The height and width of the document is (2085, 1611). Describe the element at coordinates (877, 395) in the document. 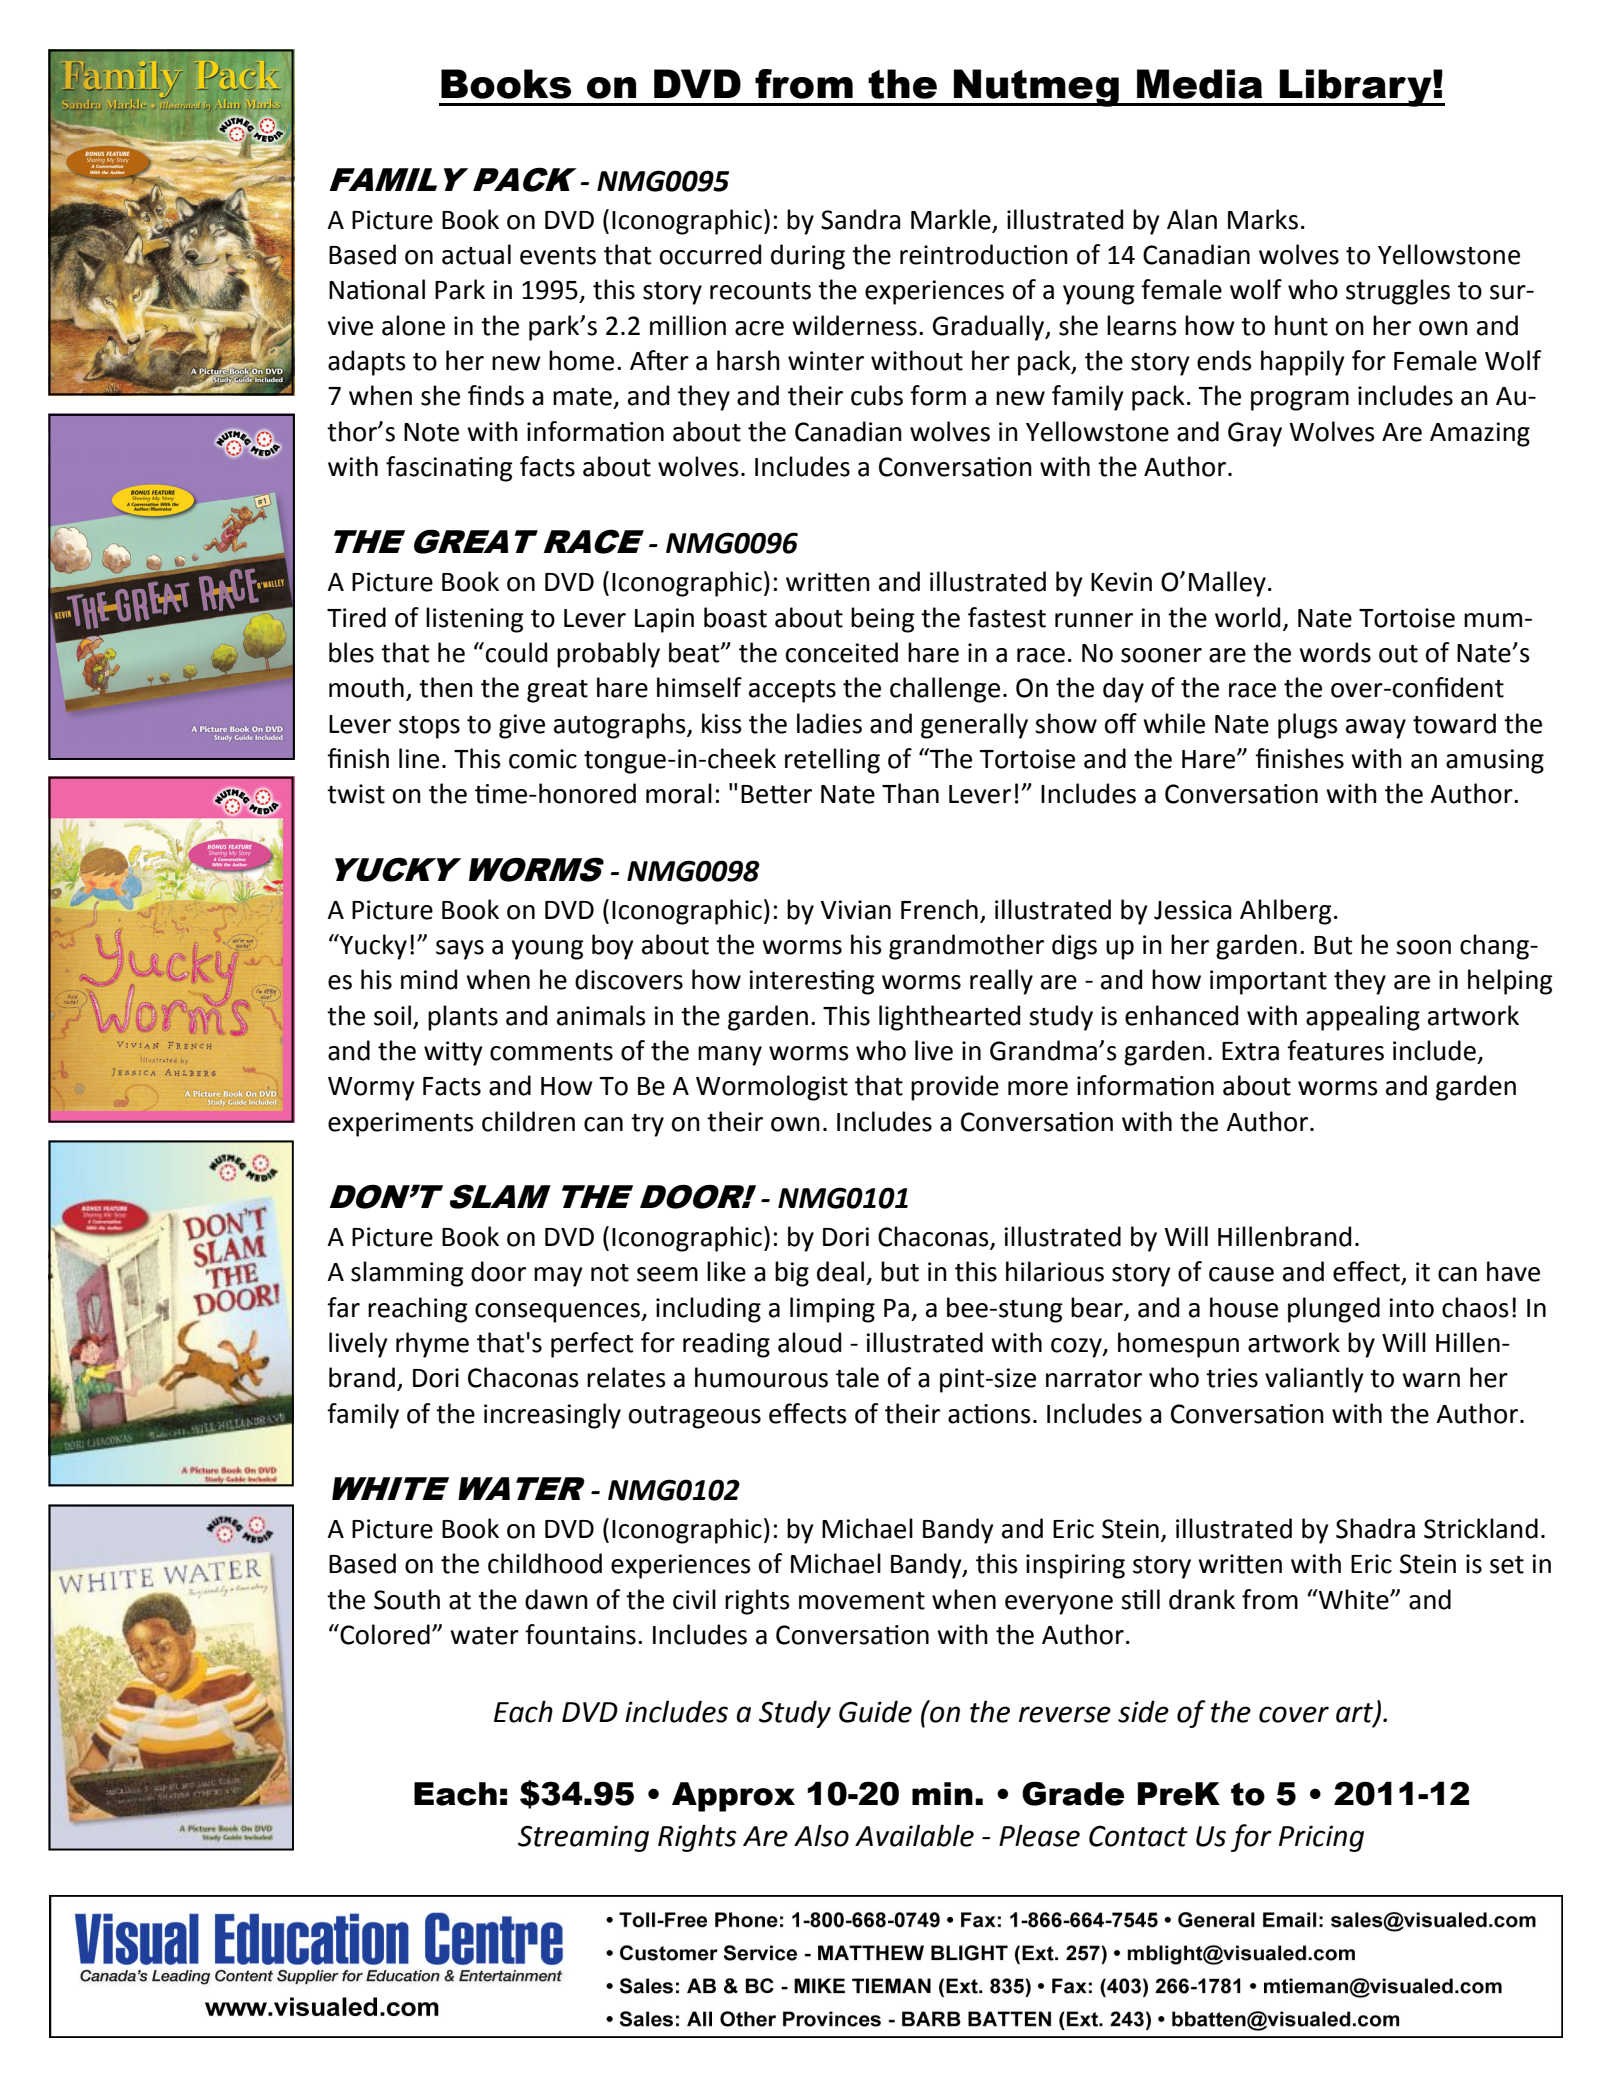

I see `cubs` at that location.
